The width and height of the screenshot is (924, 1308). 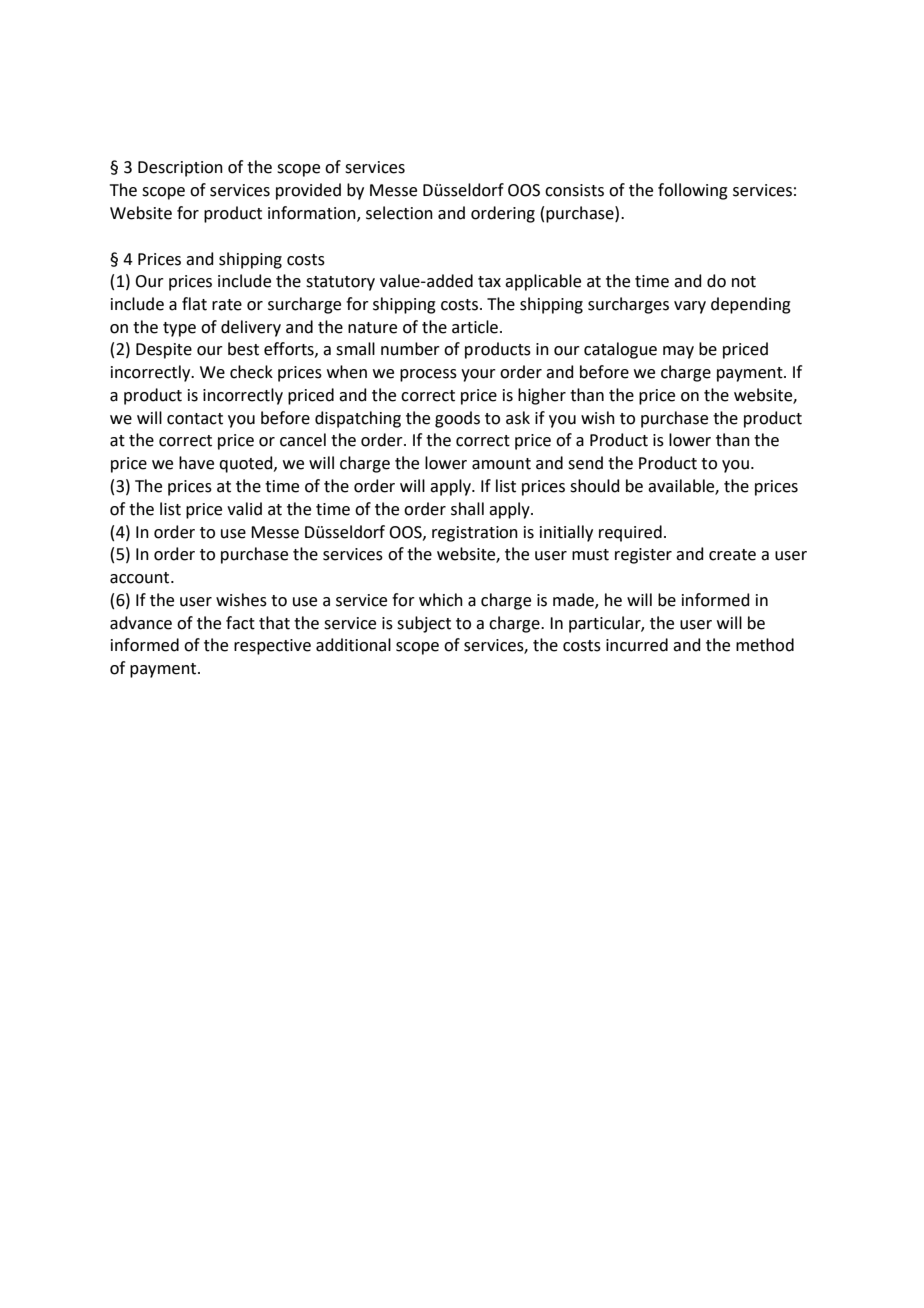 I want to click on following, so click(x=693, y=191).
